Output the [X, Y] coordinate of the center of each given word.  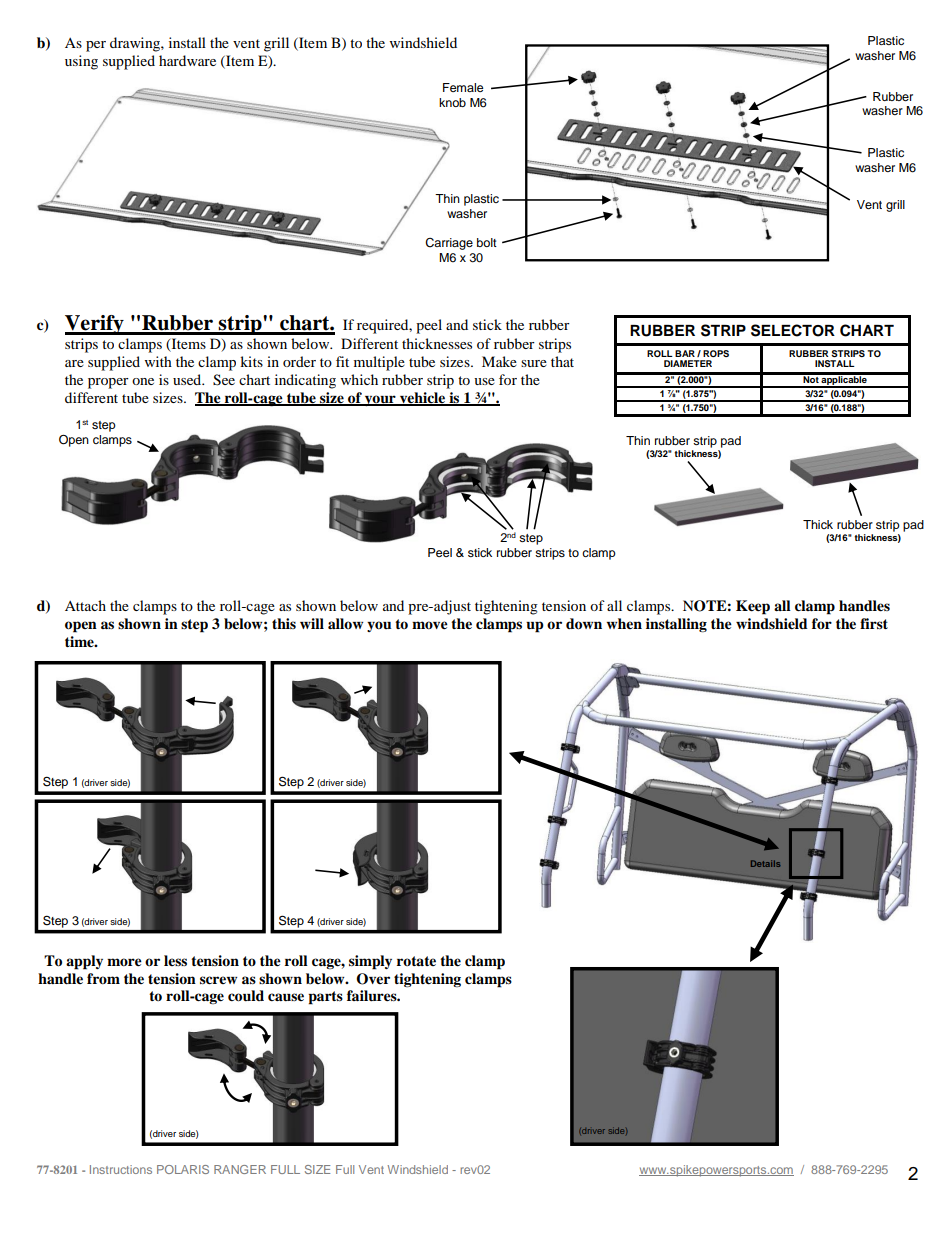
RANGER [240, 1169]
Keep [753, 607]
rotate [416, 961]
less [175, 960]
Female [463, 87]
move [430, 625]
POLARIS [183, 1169]
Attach [85, 605]
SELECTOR [793, 330]
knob [452, 102]
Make [499, 361]
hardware [187, 60]
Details [765, 863]
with [158, 361]
